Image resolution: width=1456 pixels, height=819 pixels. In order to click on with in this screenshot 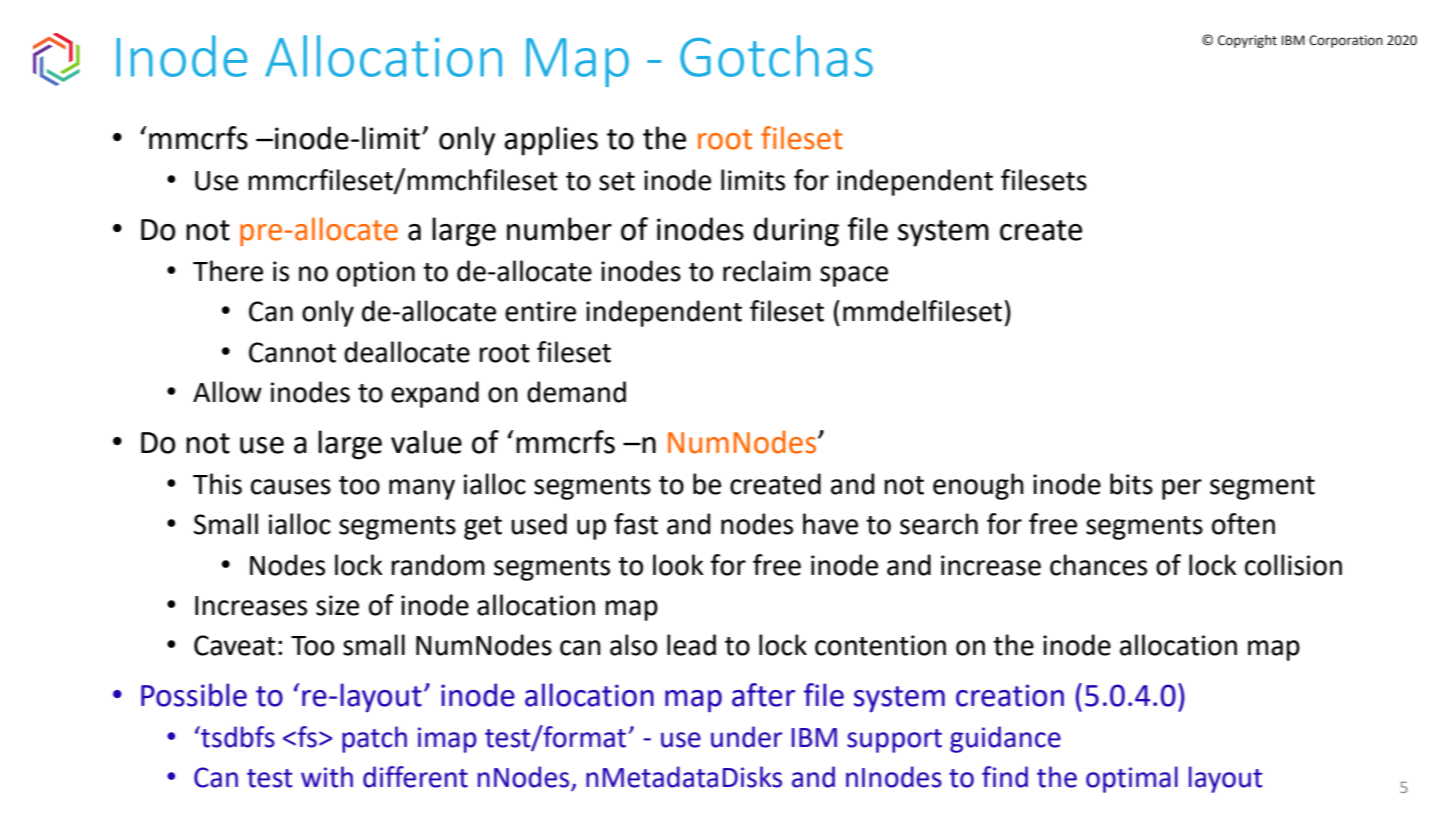, I will do `click(327, 777)`.
